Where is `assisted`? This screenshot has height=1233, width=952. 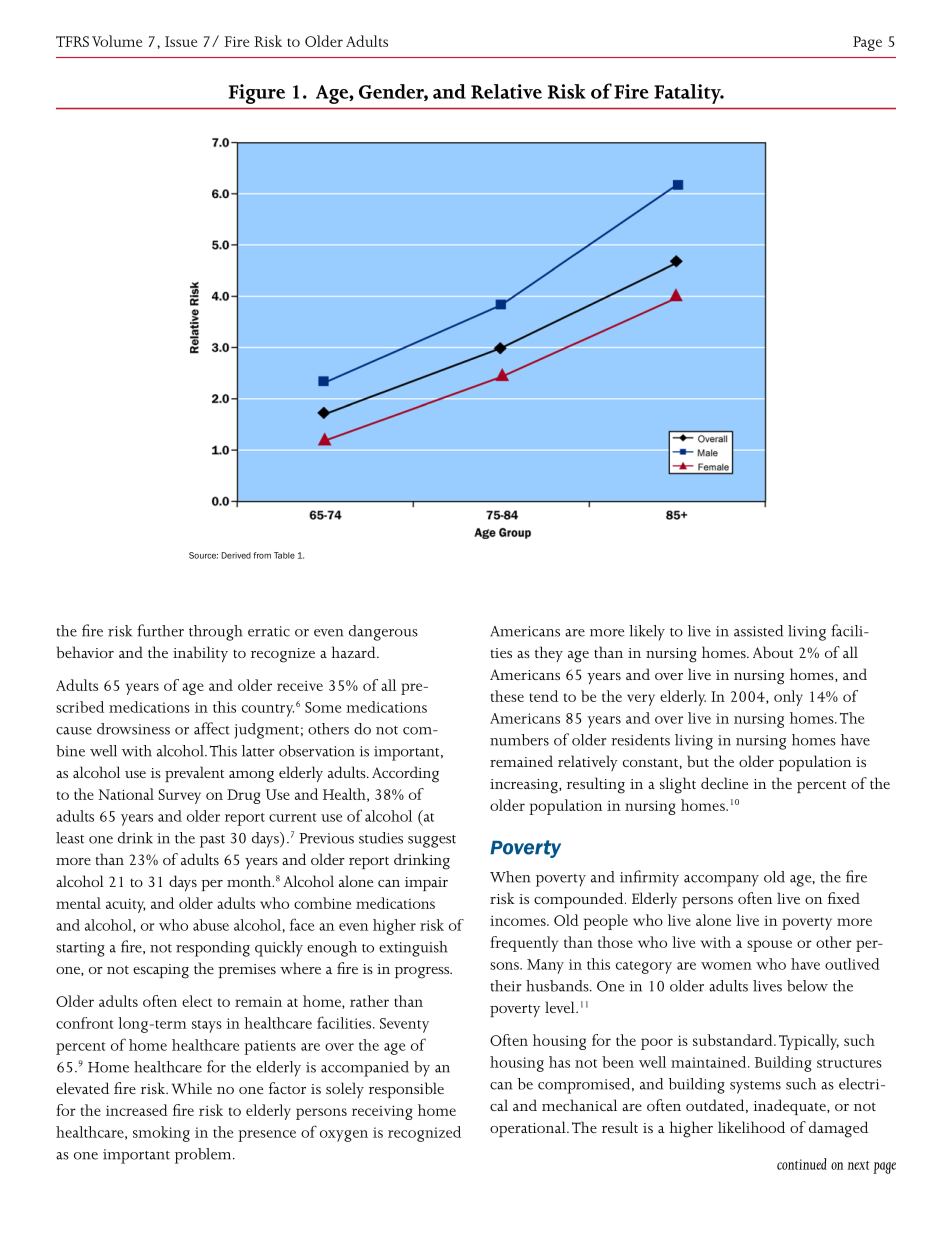 assisted is located at coordinates (758, 631).
